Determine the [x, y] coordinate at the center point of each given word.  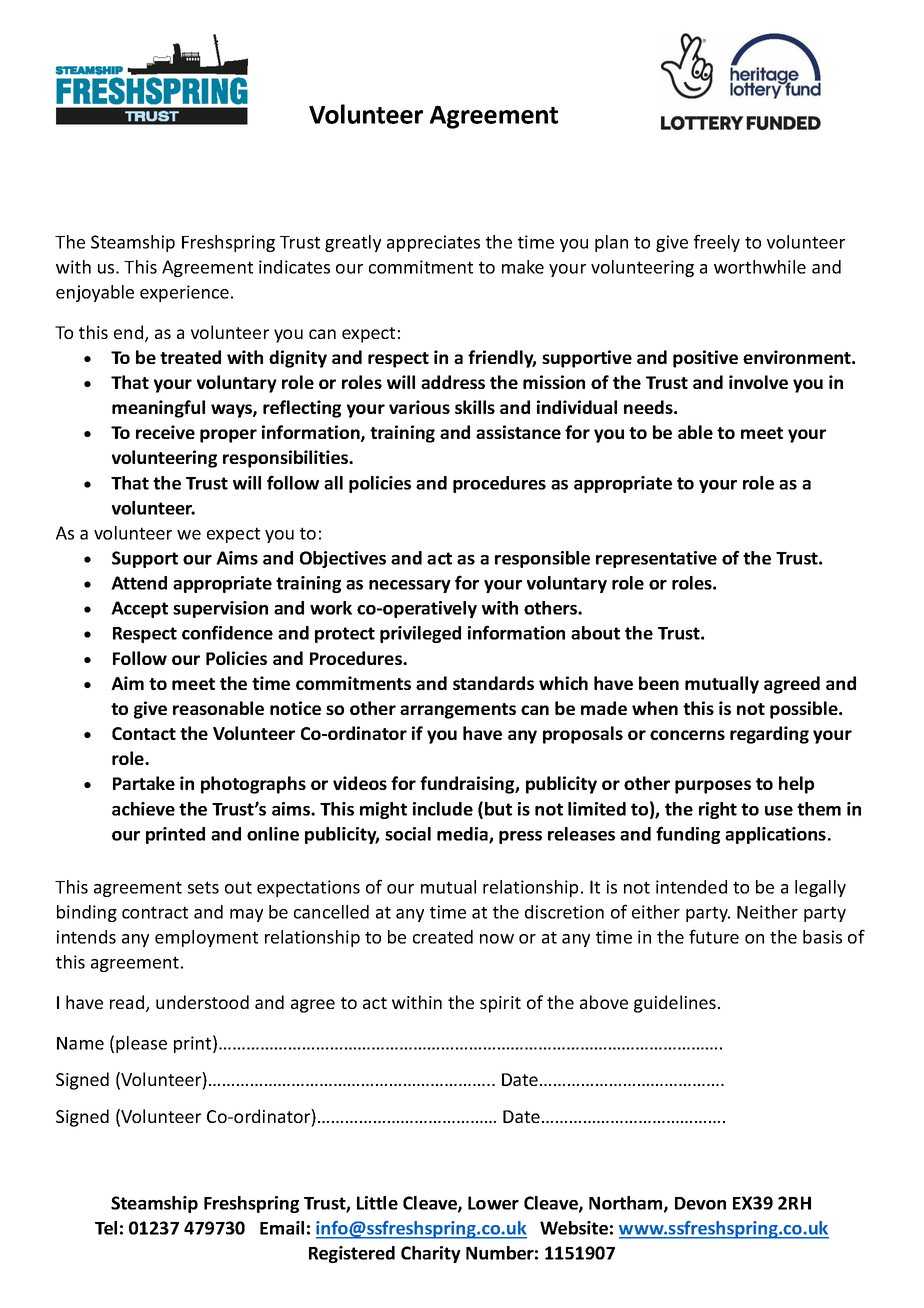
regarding [769, 735]
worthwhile [760, 267]
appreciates [433, 243]
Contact [144, 733]
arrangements [458, 711]
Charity [431, 1254]
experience [184, 293]
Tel [106, 1228]
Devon [700, 1203]
